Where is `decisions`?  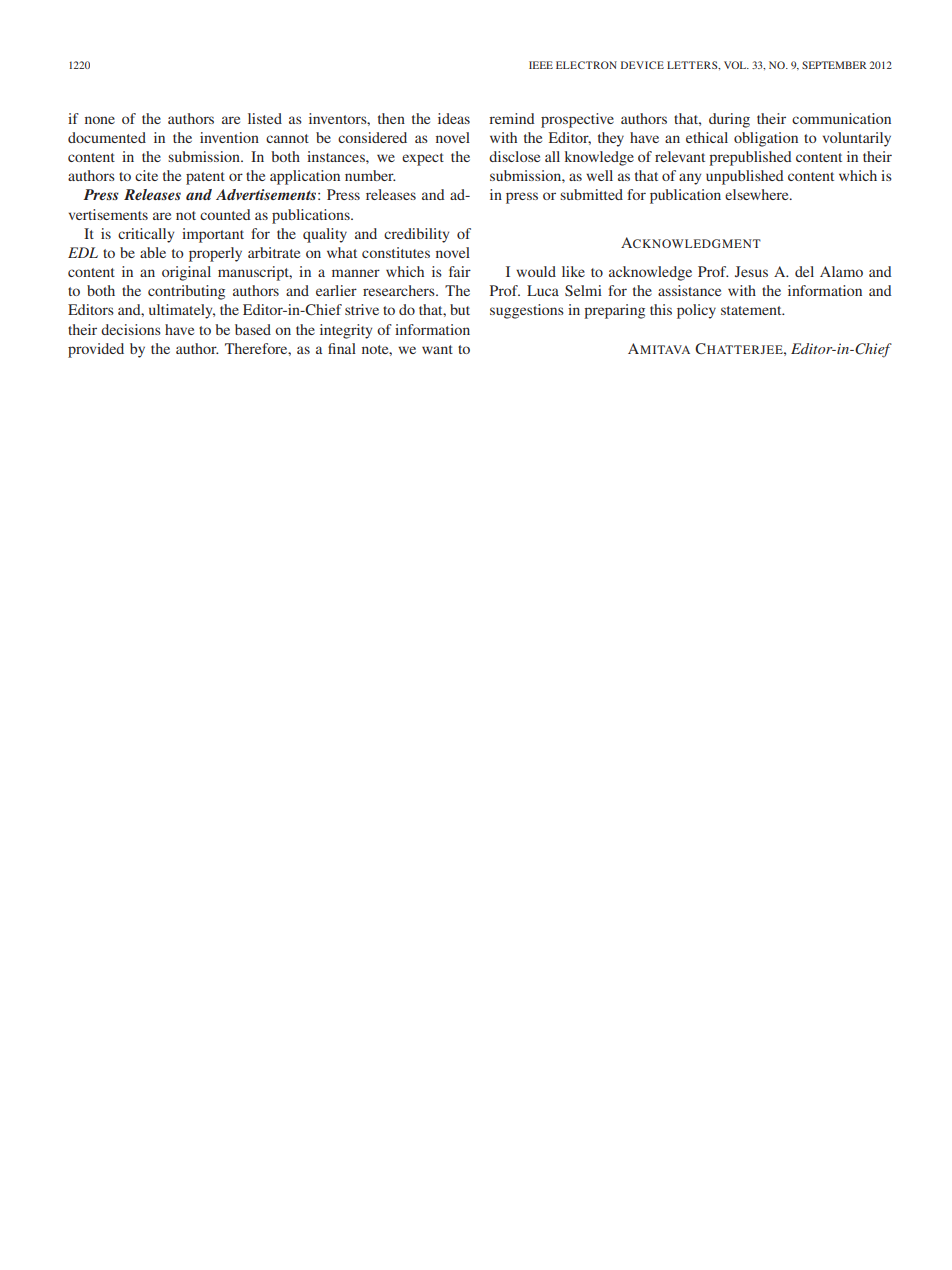
decisions is located at coordinates (131, 329).
